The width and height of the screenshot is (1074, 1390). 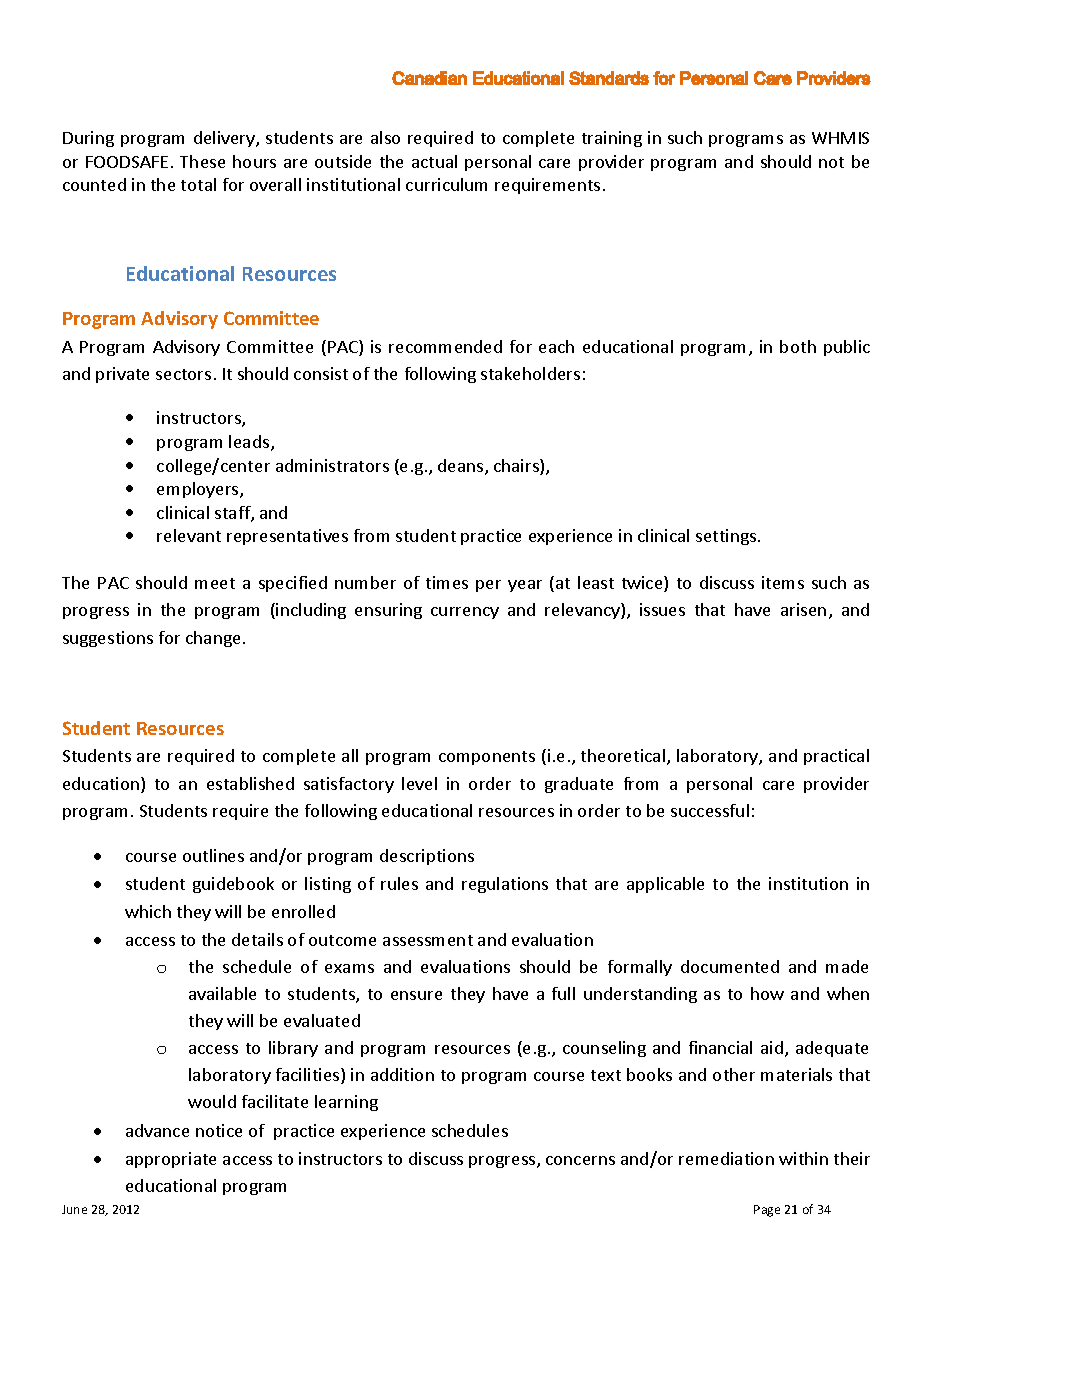 I want to click on which, so click(x=148, y=911).
